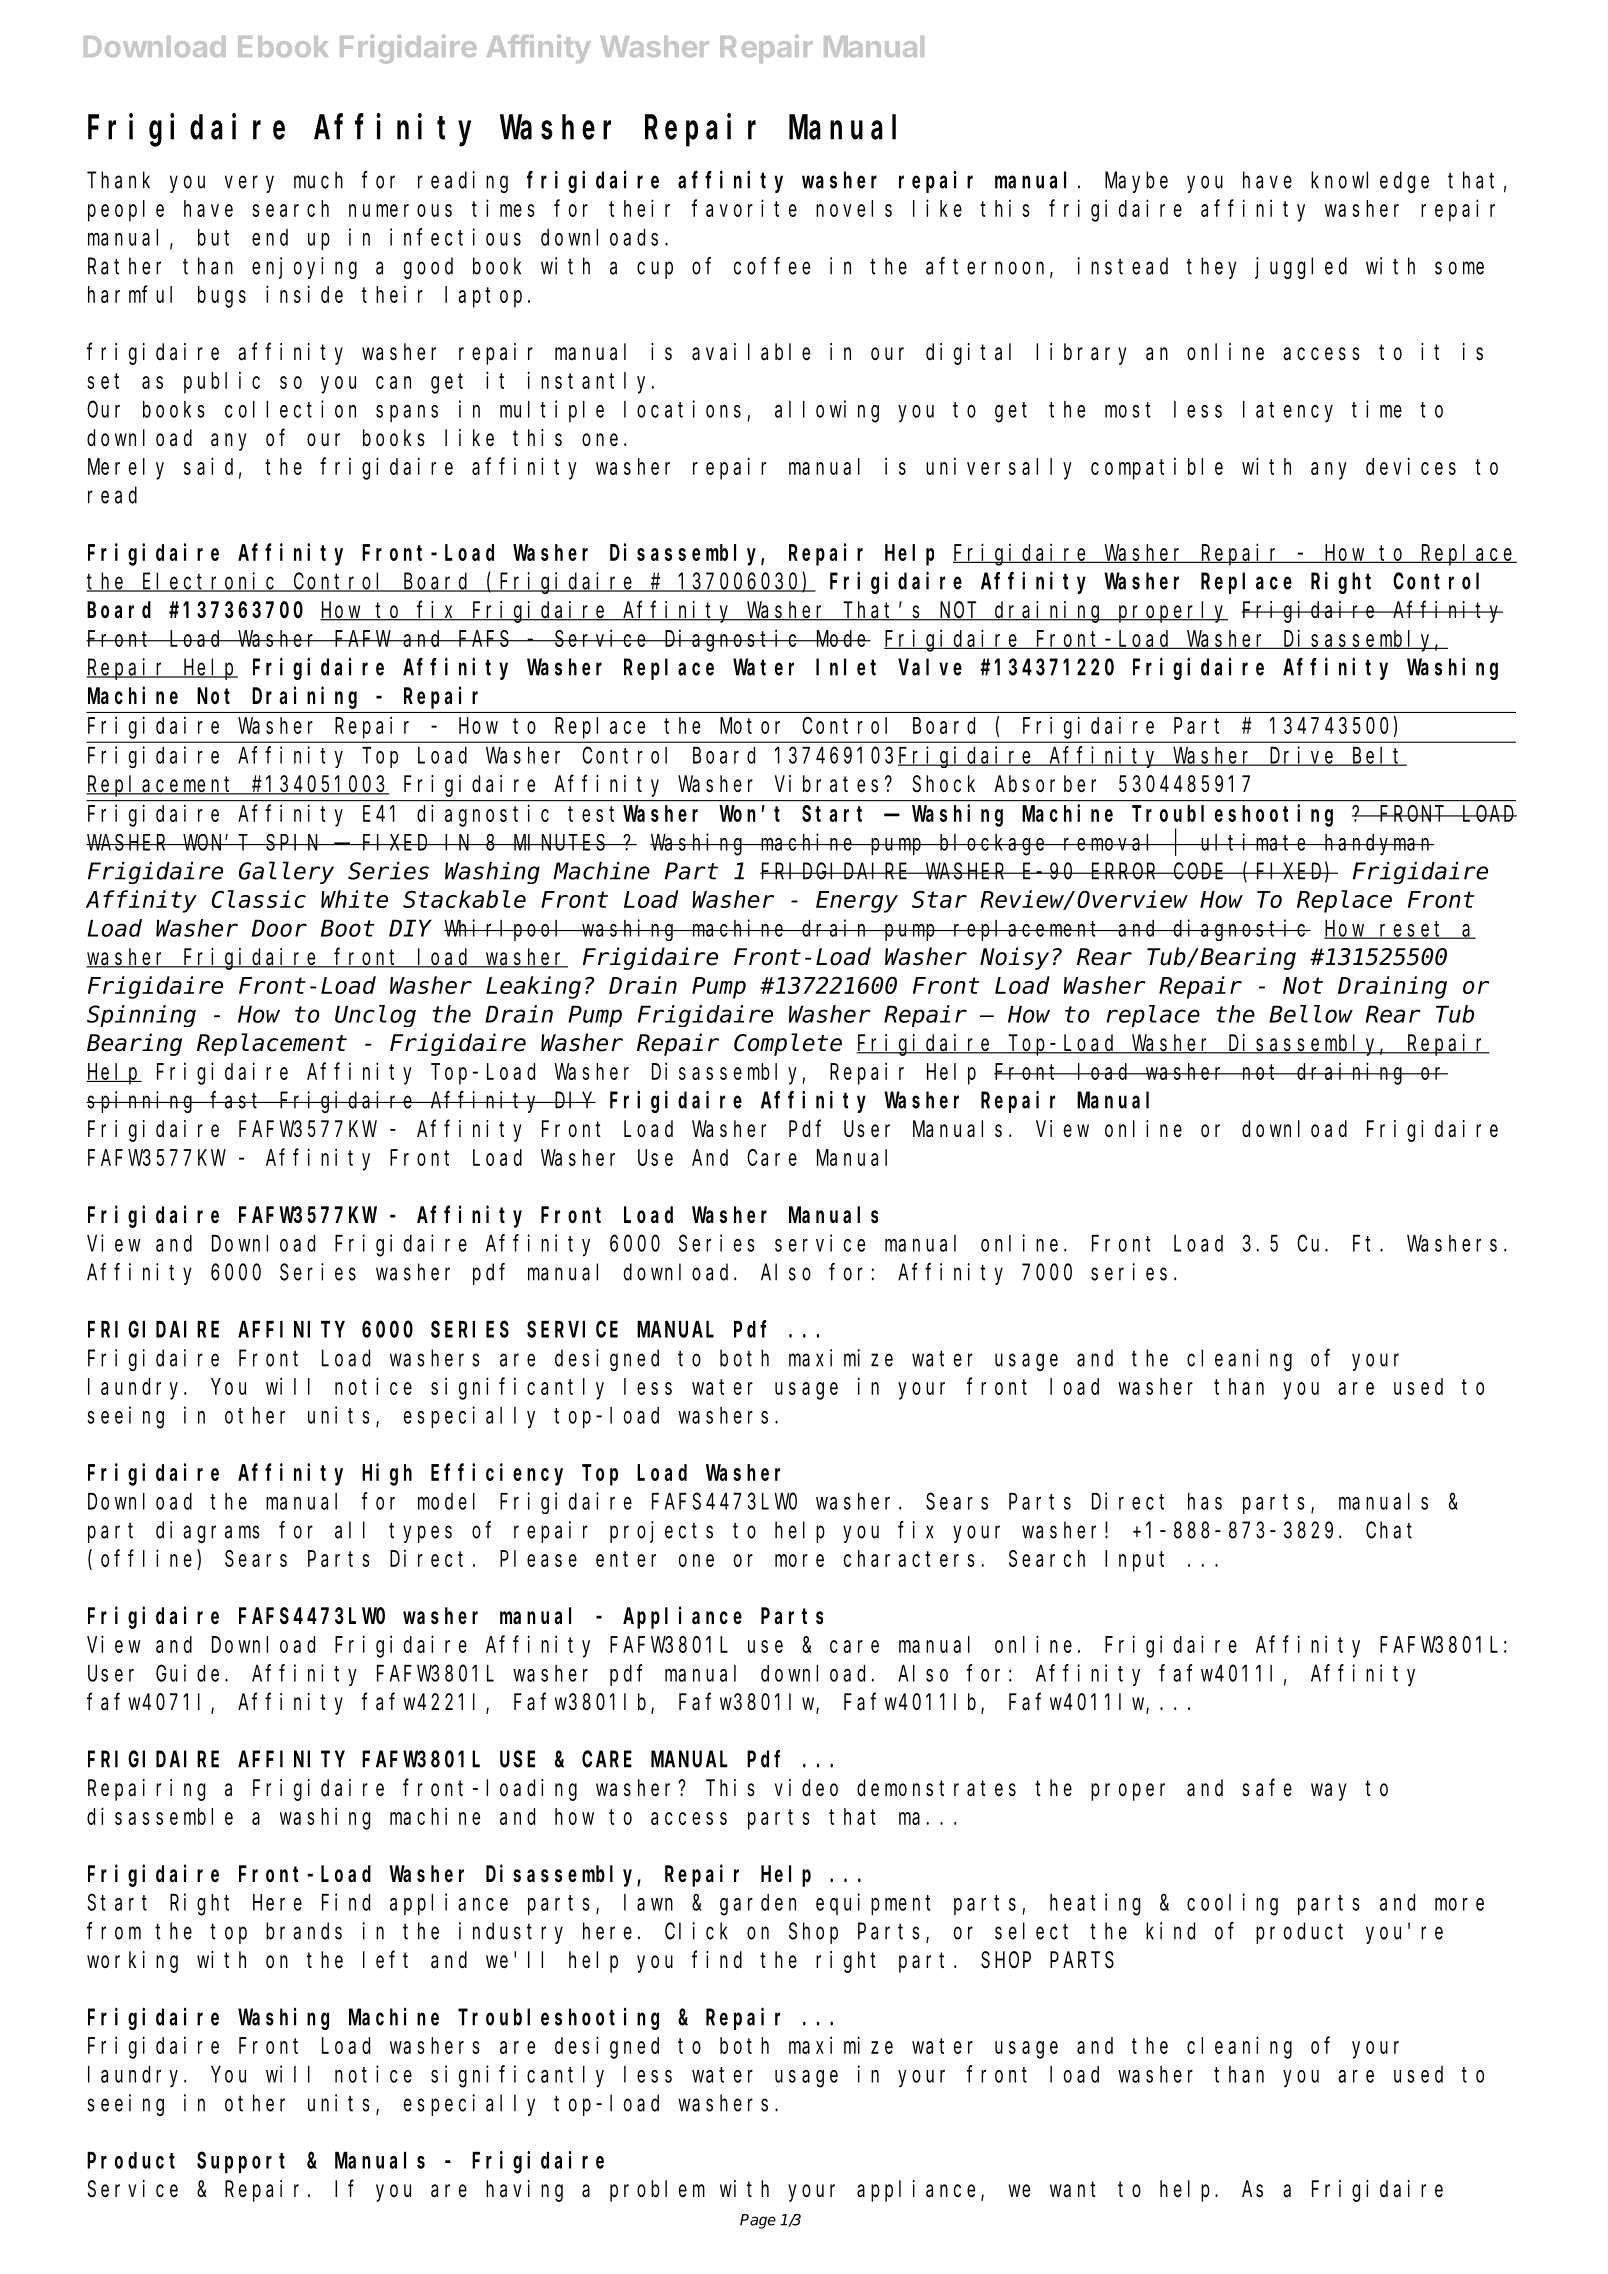 This screenshot has width=1608, height=2274. I want to click on having, so click(524, 2191).
